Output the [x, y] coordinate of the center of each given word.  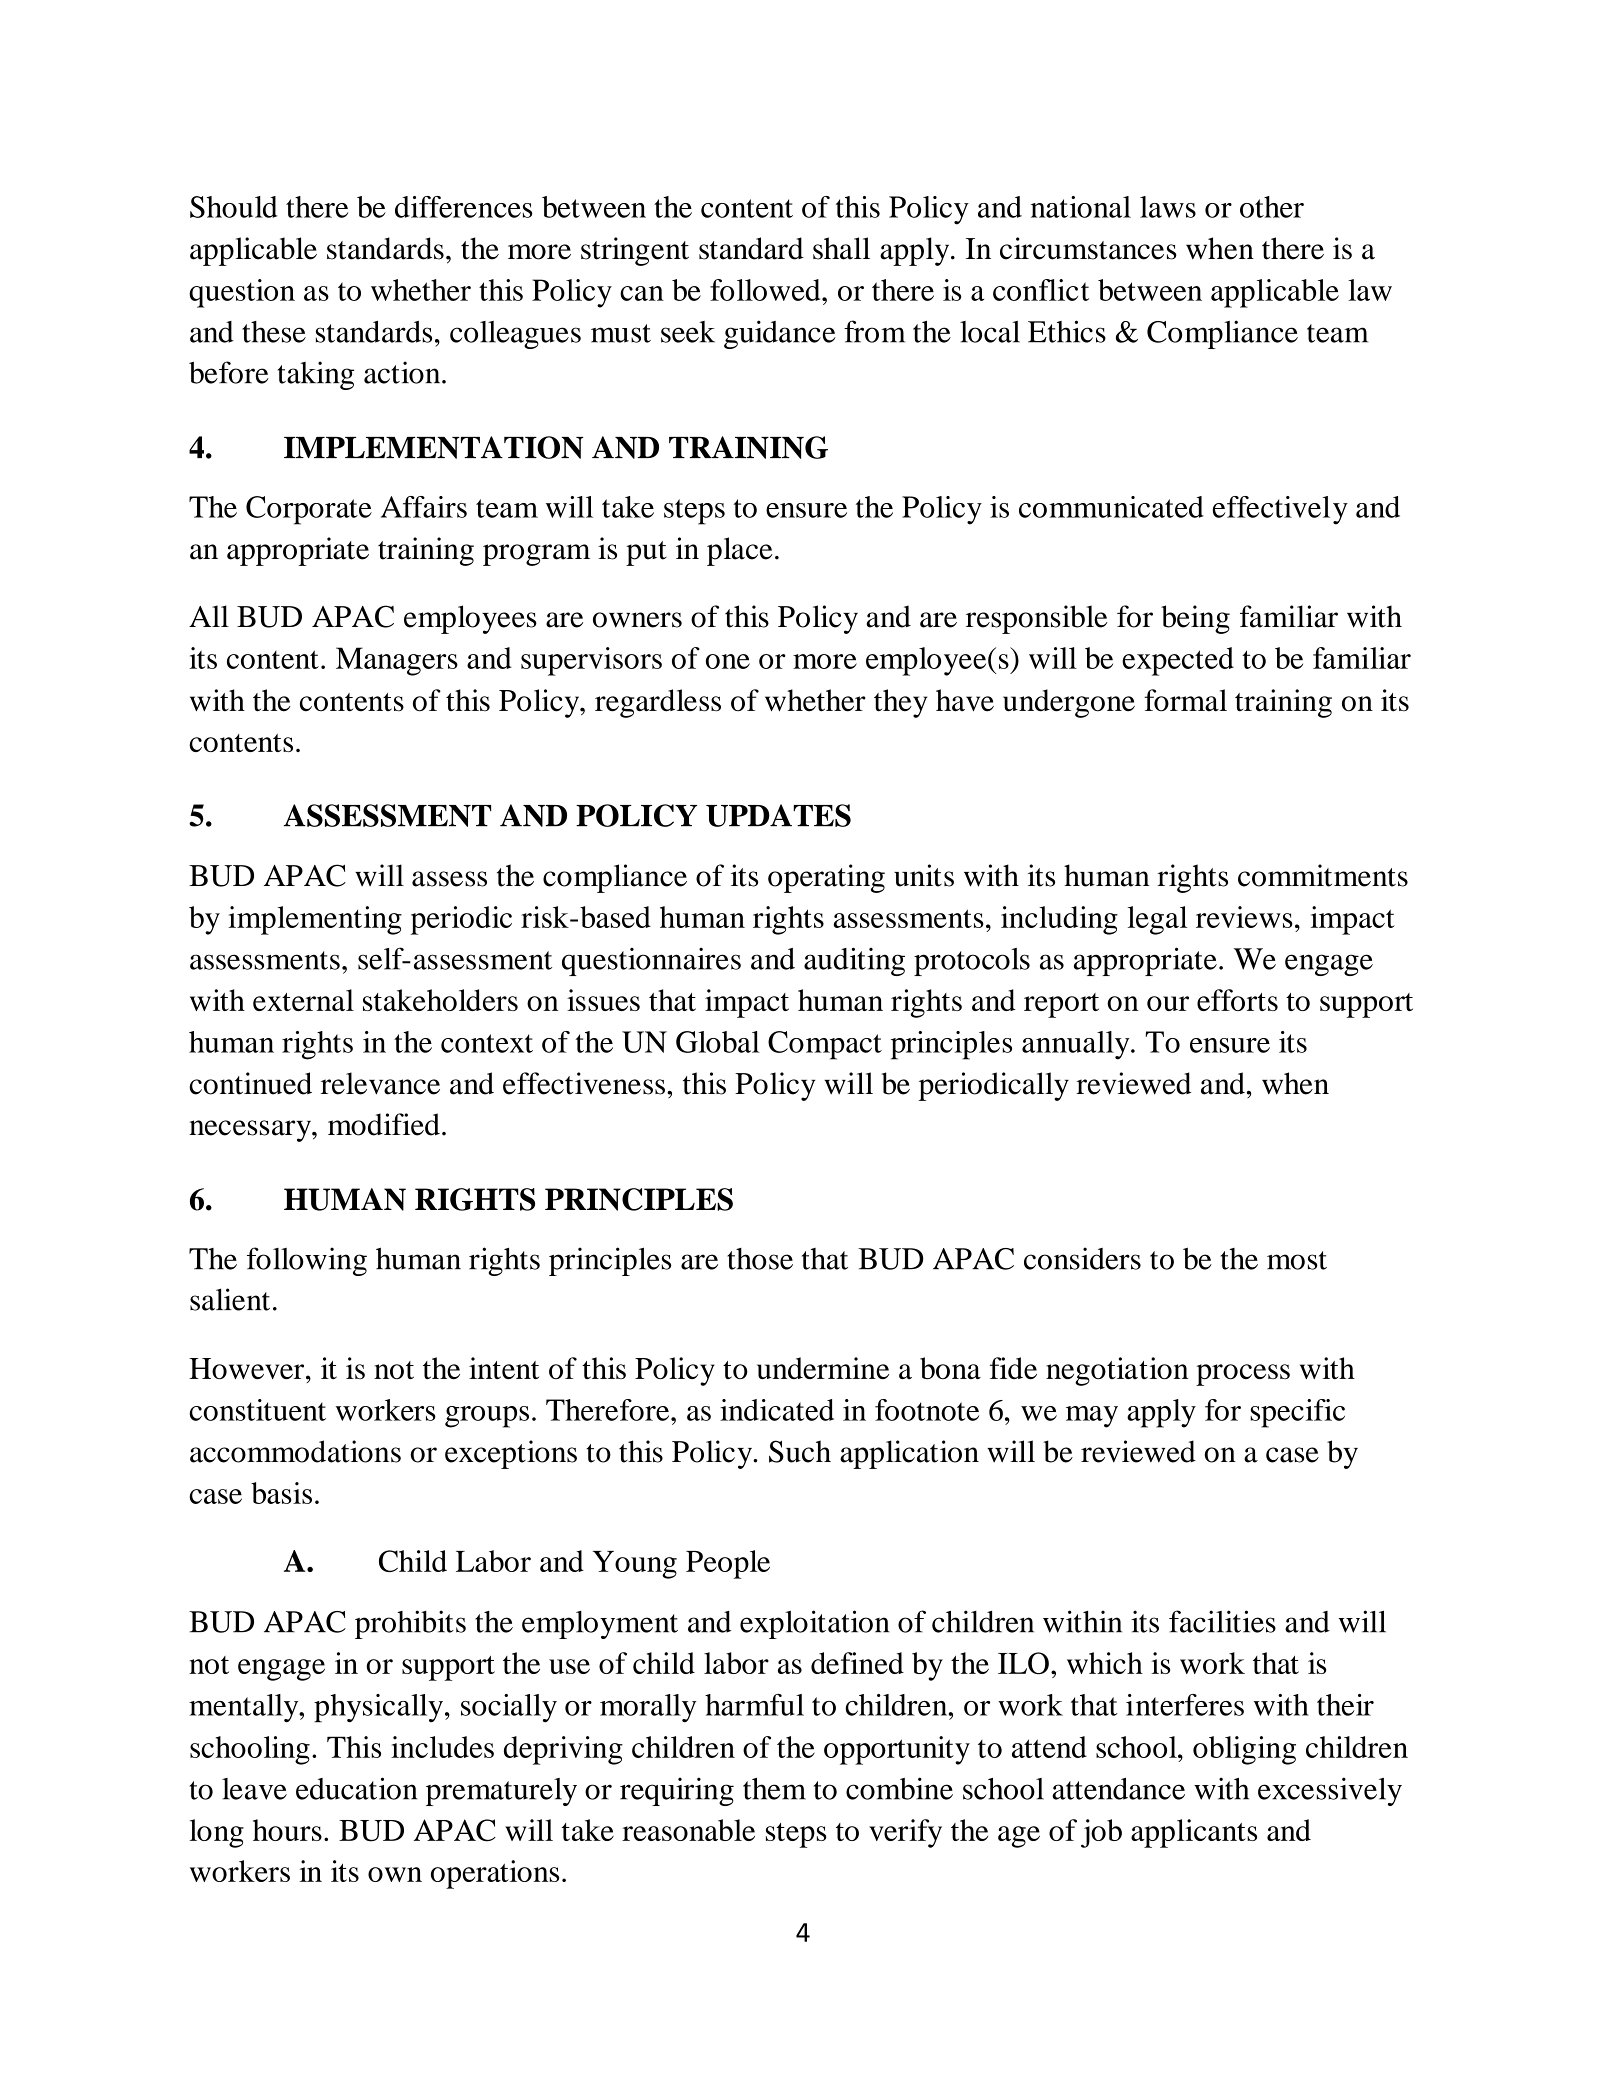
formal [1185, 700]
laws [1168, 207]
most [1297, 1260]
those [760, 1259]
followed [766, 290]
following [307, 1261]
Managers [397, 661]
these [274, 332]
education [356, 1788]
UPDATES [778, 815]
